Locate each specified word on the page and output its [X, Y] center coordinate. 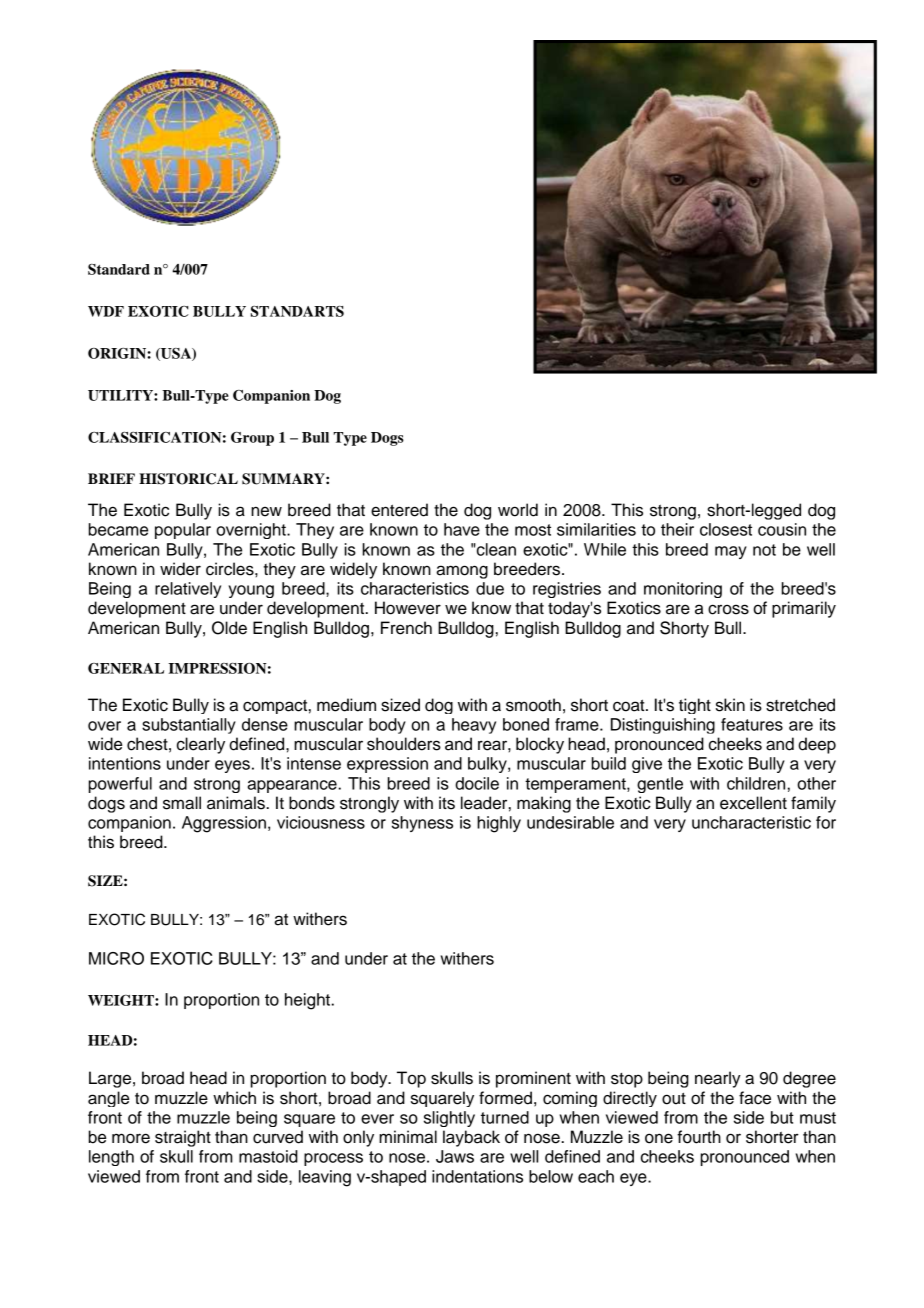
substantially [189, 726]
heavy [474, 726]
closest [726, 529]
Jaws [455, 1156]
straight [183, 1138]
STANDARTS [297, 311]
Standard [119, 269]
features [752, 724]
